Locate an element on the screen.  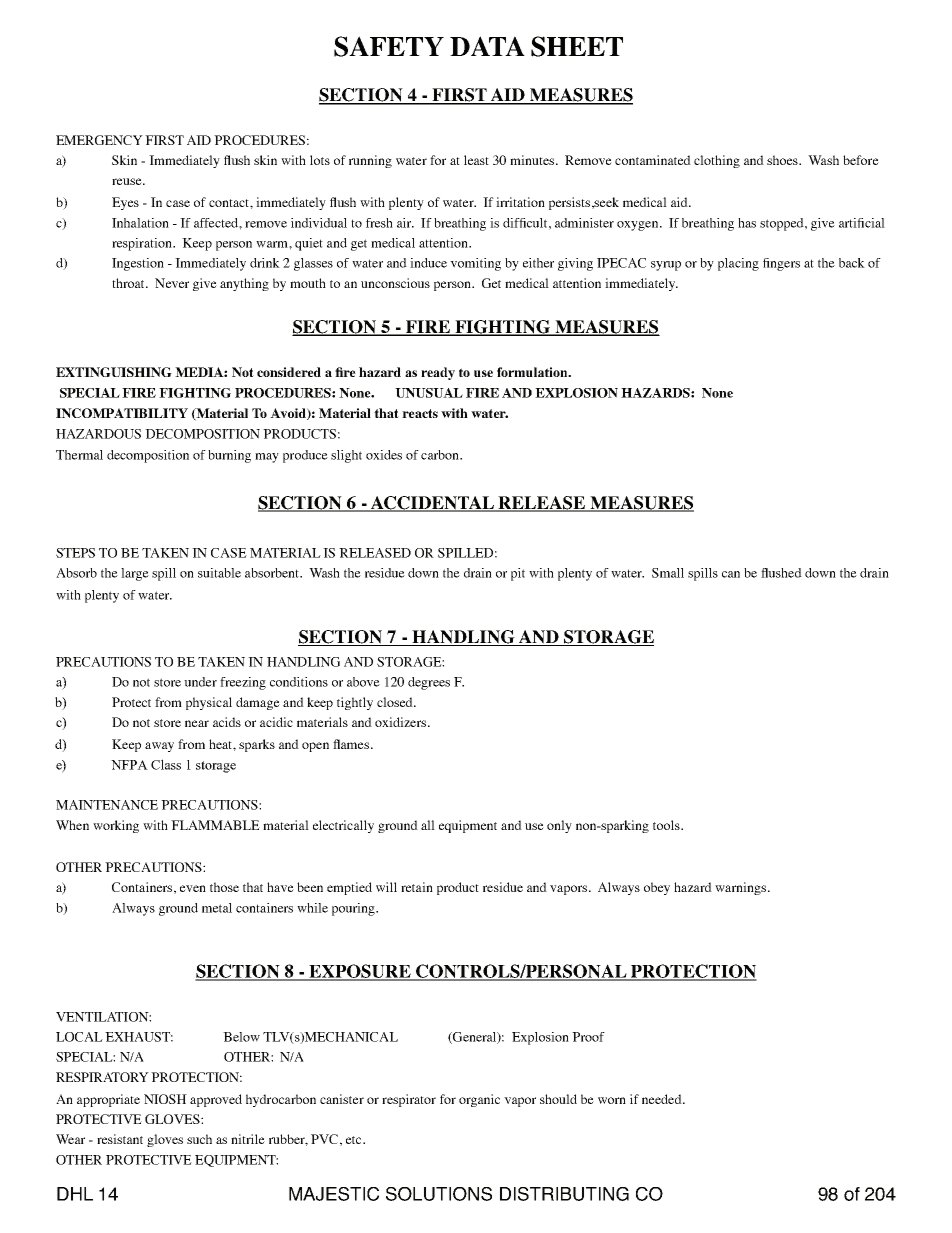
DATA is located at coordinates (487, 46).
